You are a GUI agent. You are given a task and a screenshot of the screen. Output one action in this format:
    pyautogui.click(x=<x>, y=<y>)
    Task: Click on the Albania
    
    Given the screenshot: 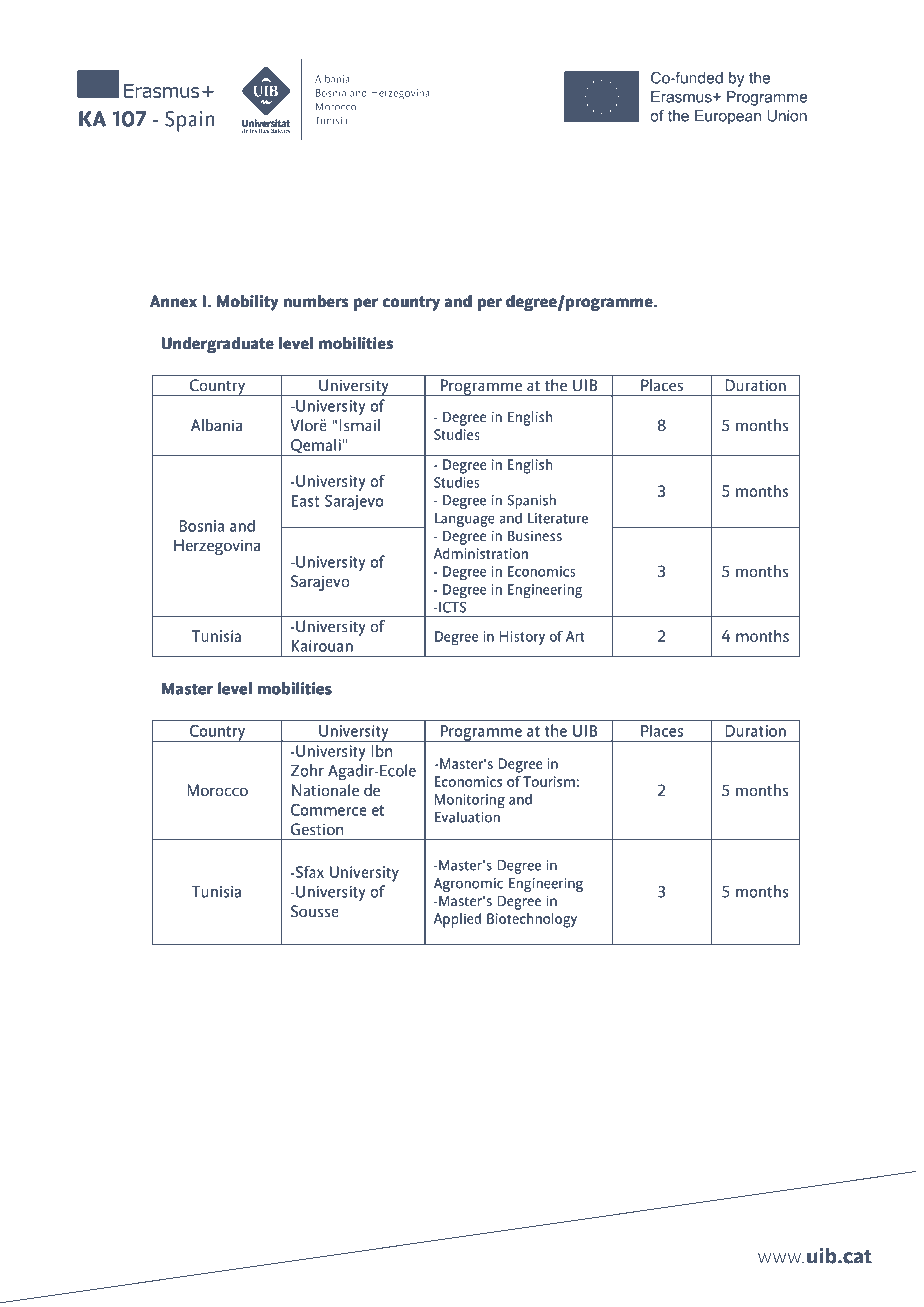 What is the action you would take?
    pyautogui.click(x=216, y=425)
